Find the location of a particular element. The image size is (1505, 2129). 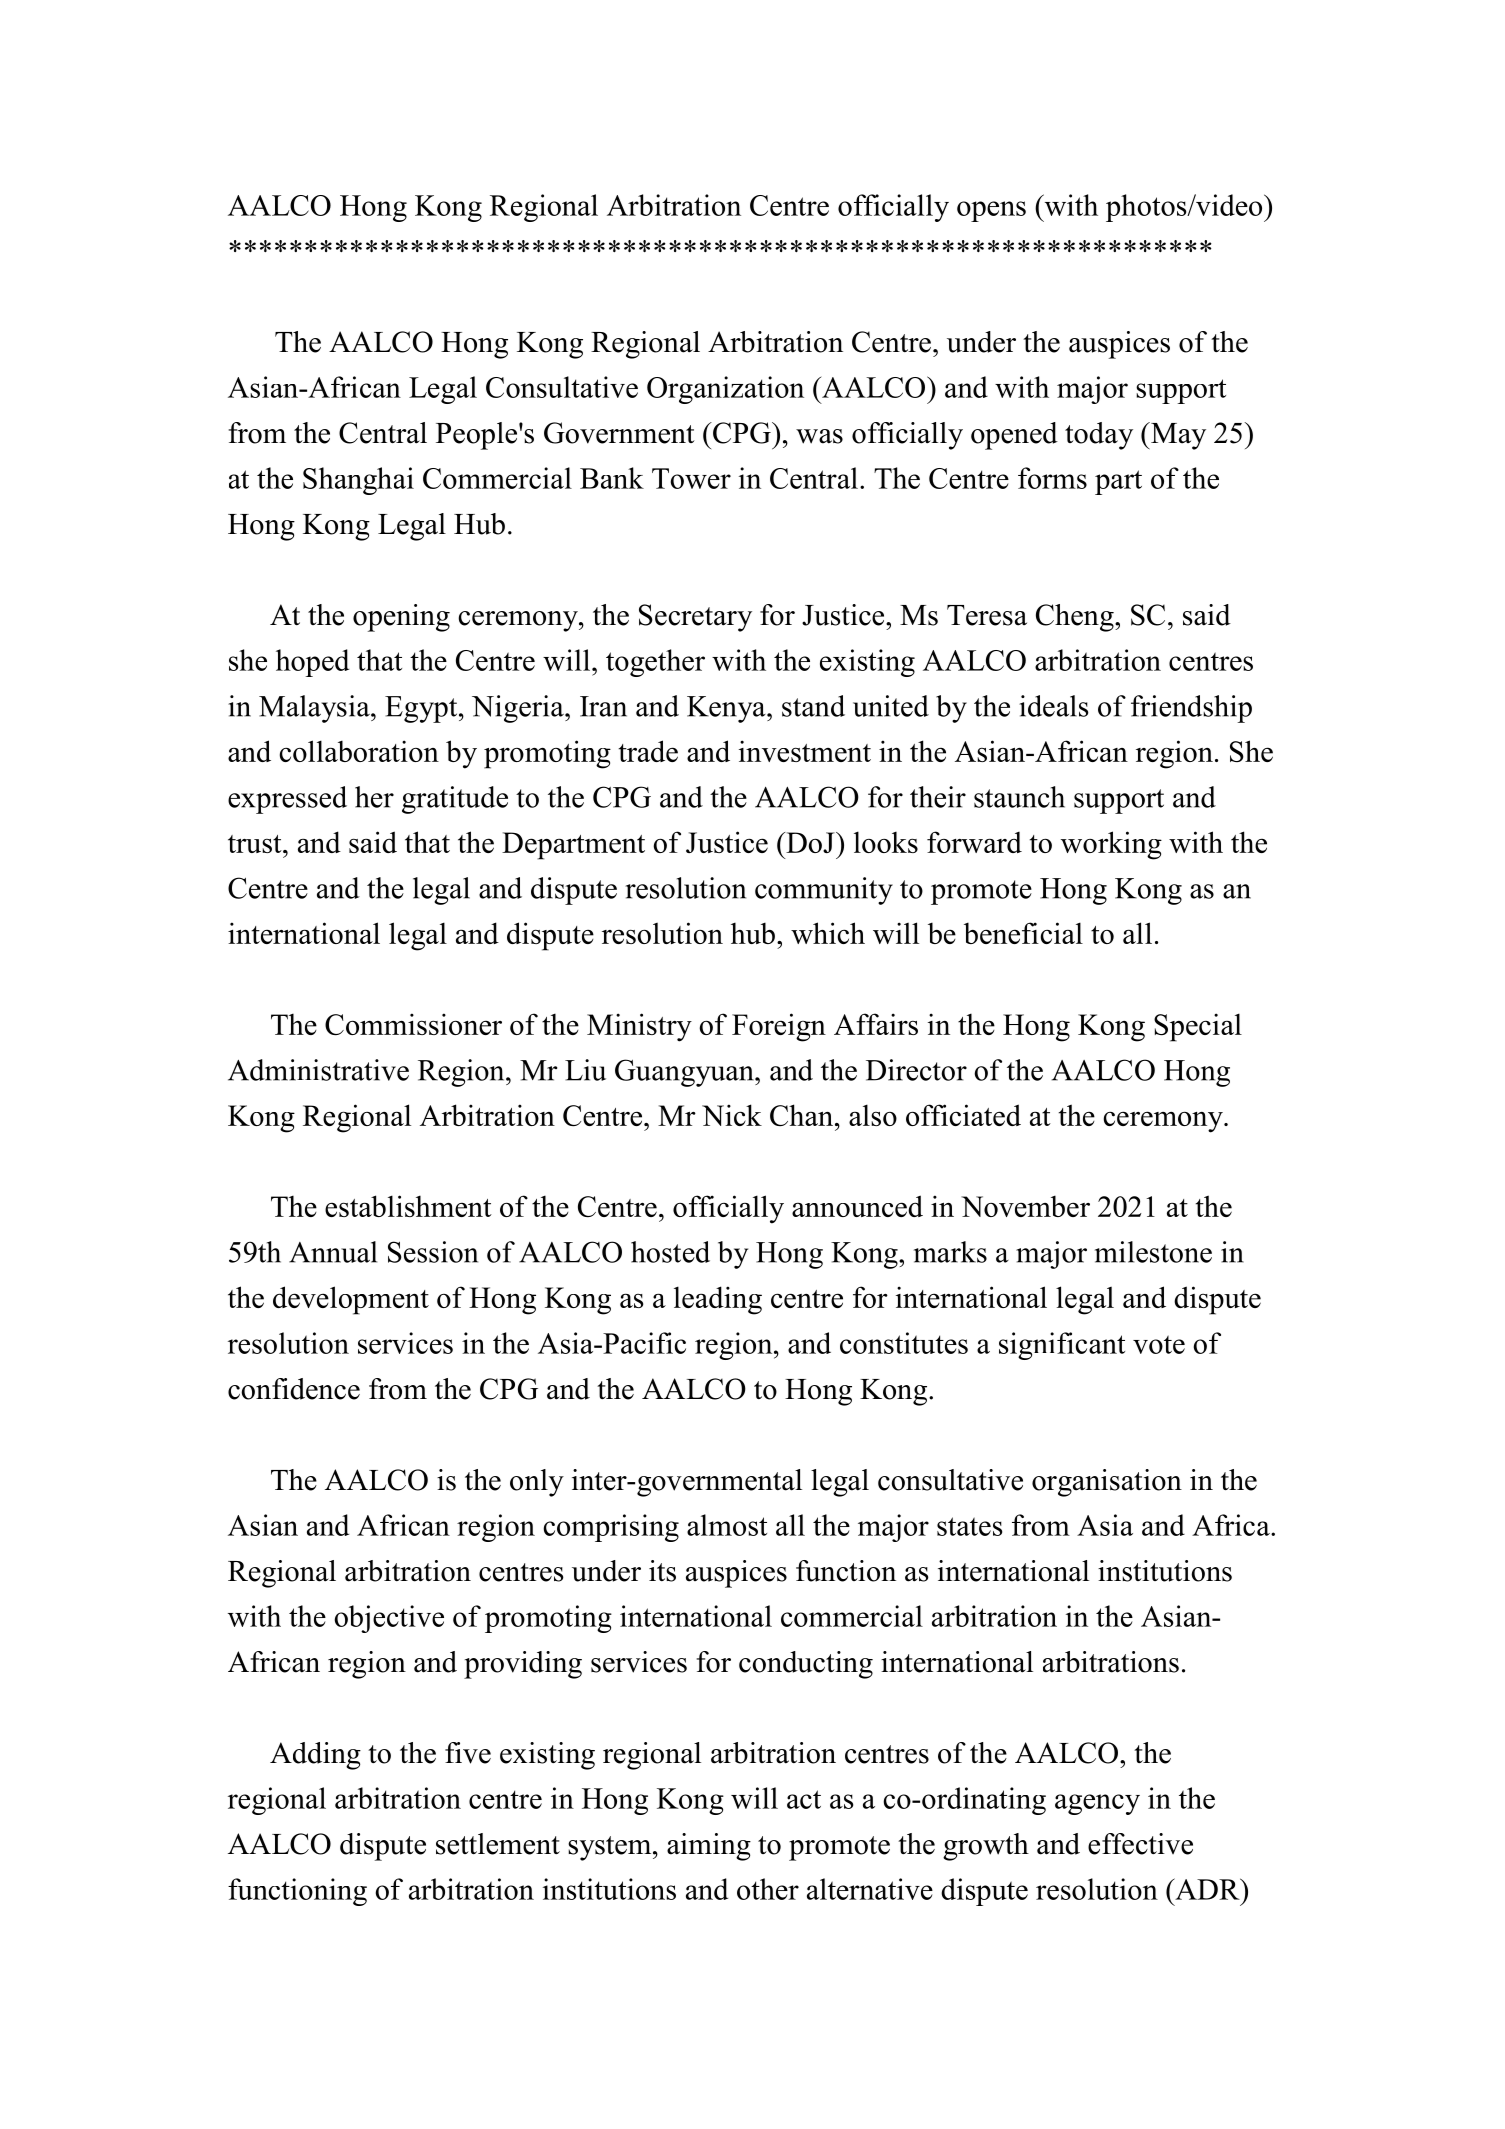

collaboration is located at coordinates (359, 751).
